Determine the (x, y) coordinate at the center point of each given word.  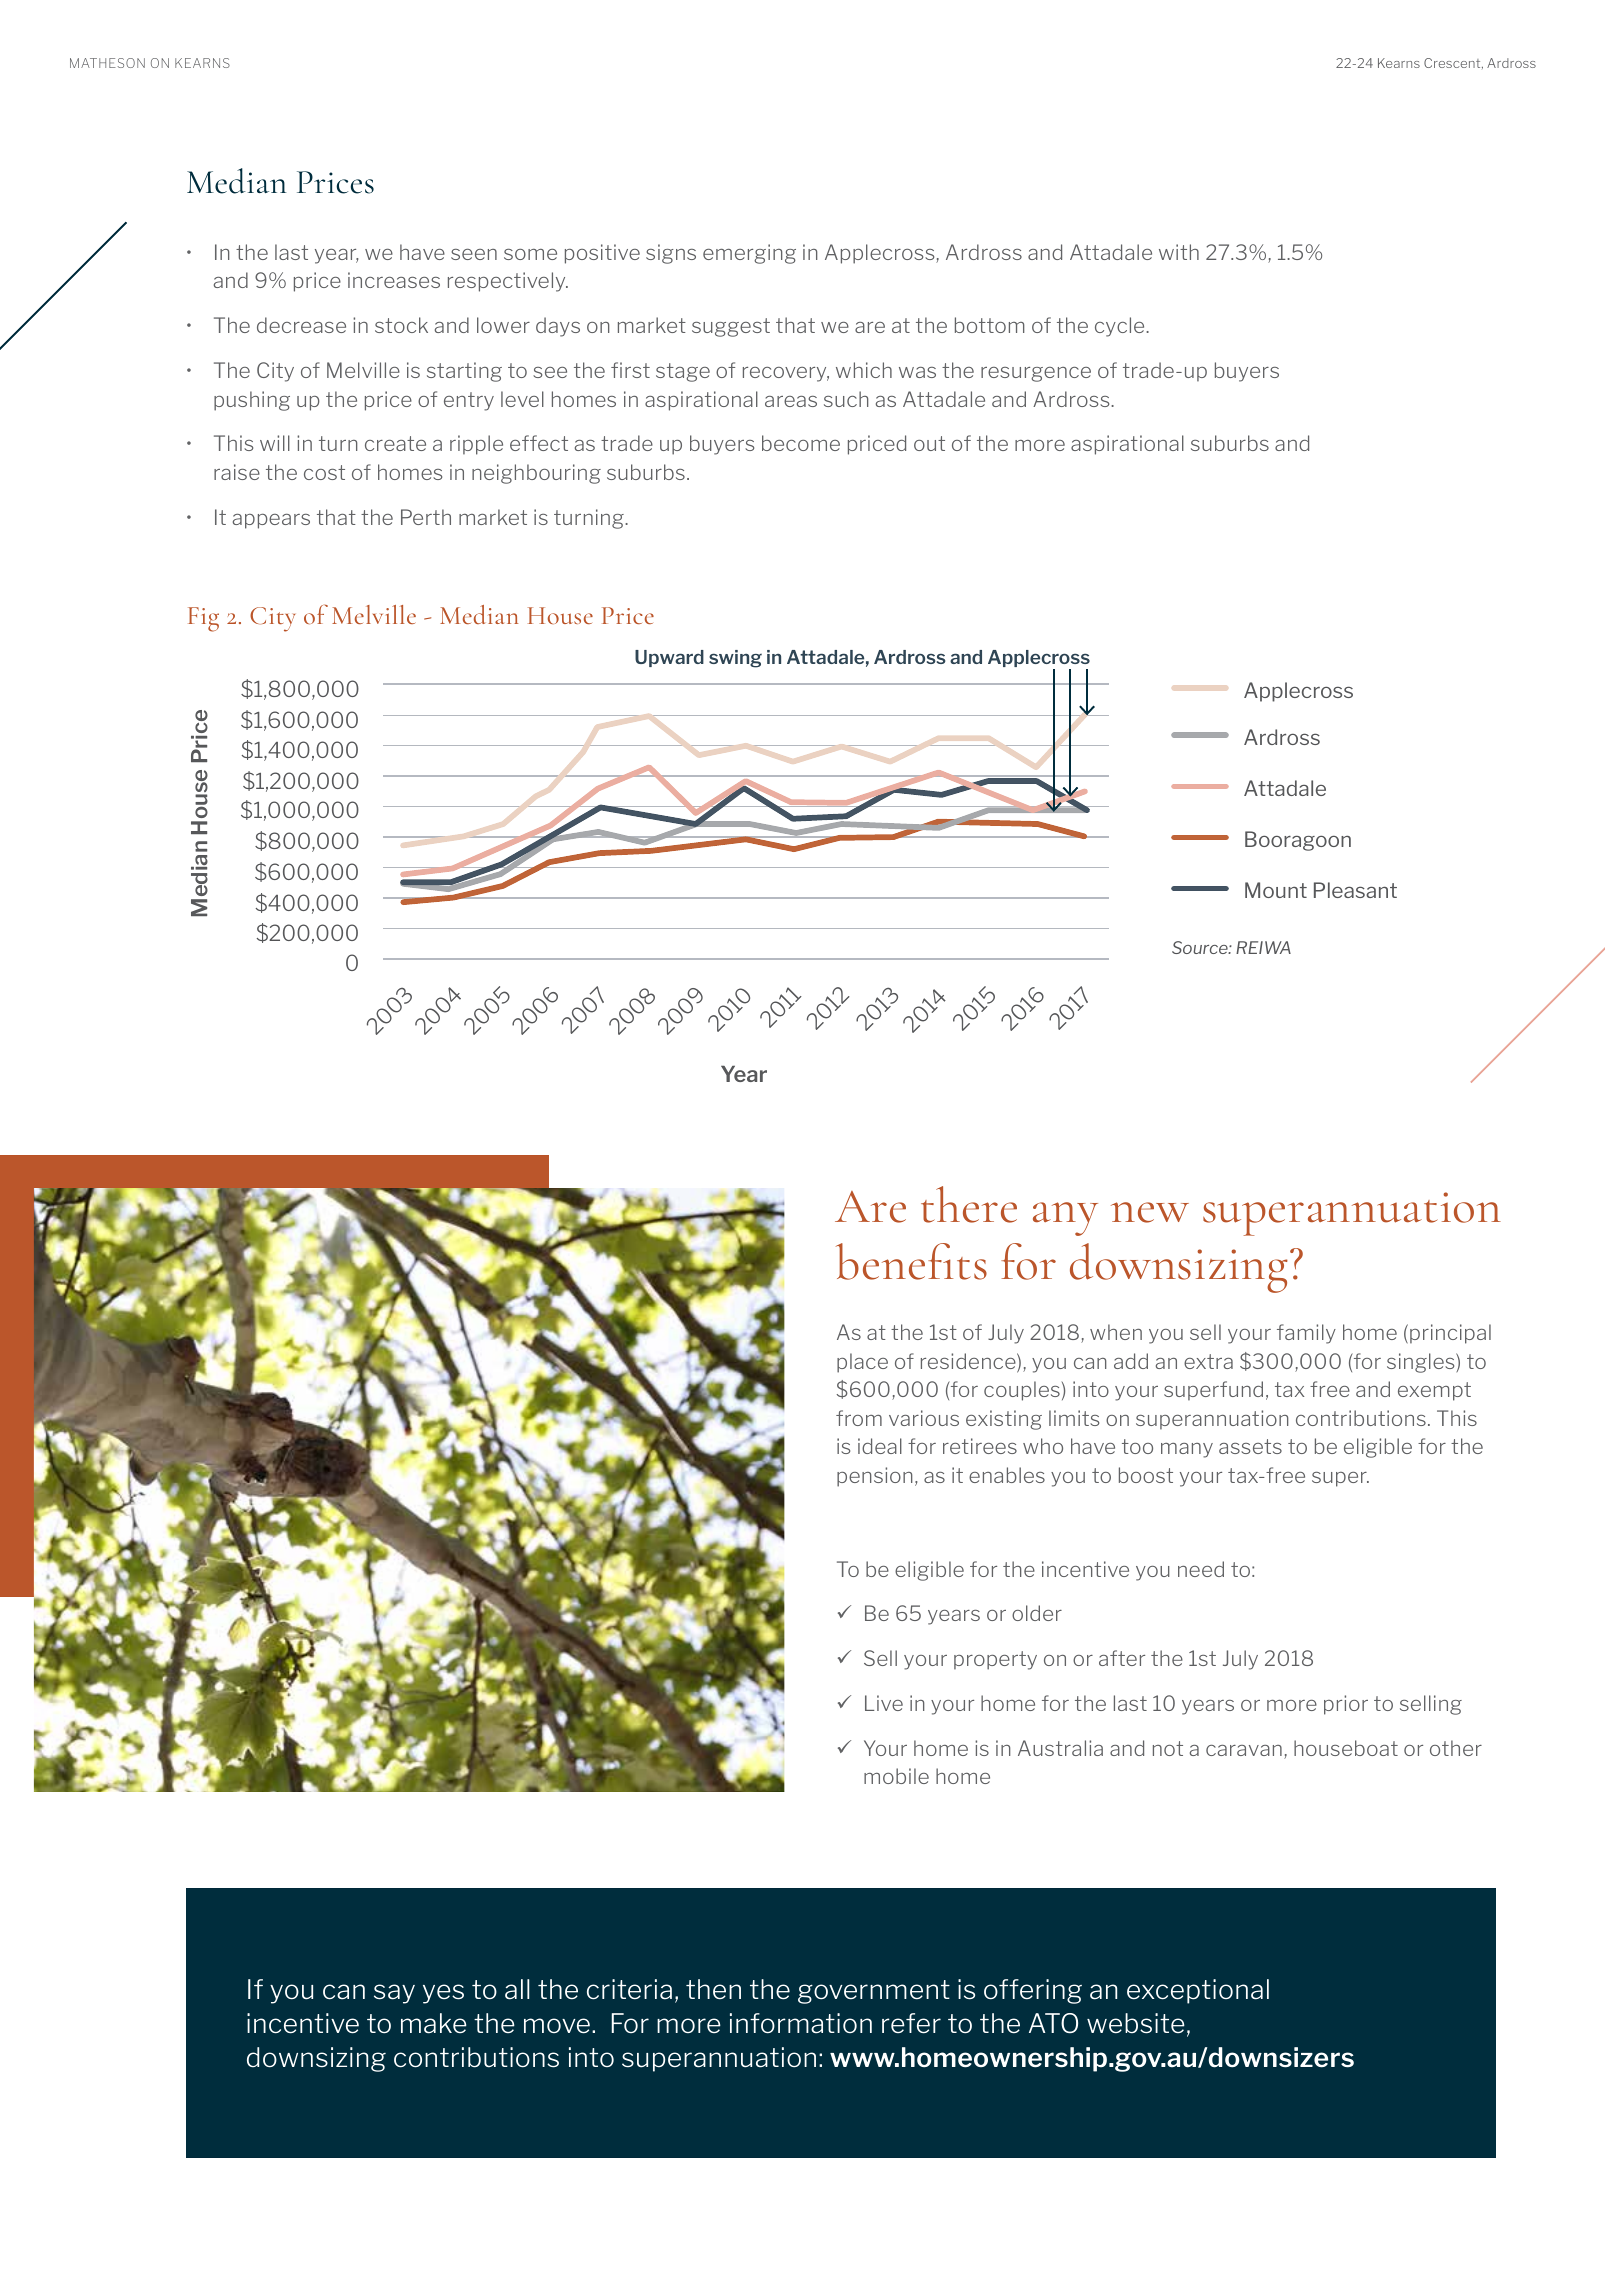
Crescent (1453, 63)
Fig (203, 619)
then (713, 1989)
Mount (1276, 890)
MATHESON (107, 63)
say (394, 1994)
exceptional (1198, 1991)
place (862, 1363)
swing (735, 659)
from (859, 1418)
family (1306, 1334)
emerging (749, 254)
